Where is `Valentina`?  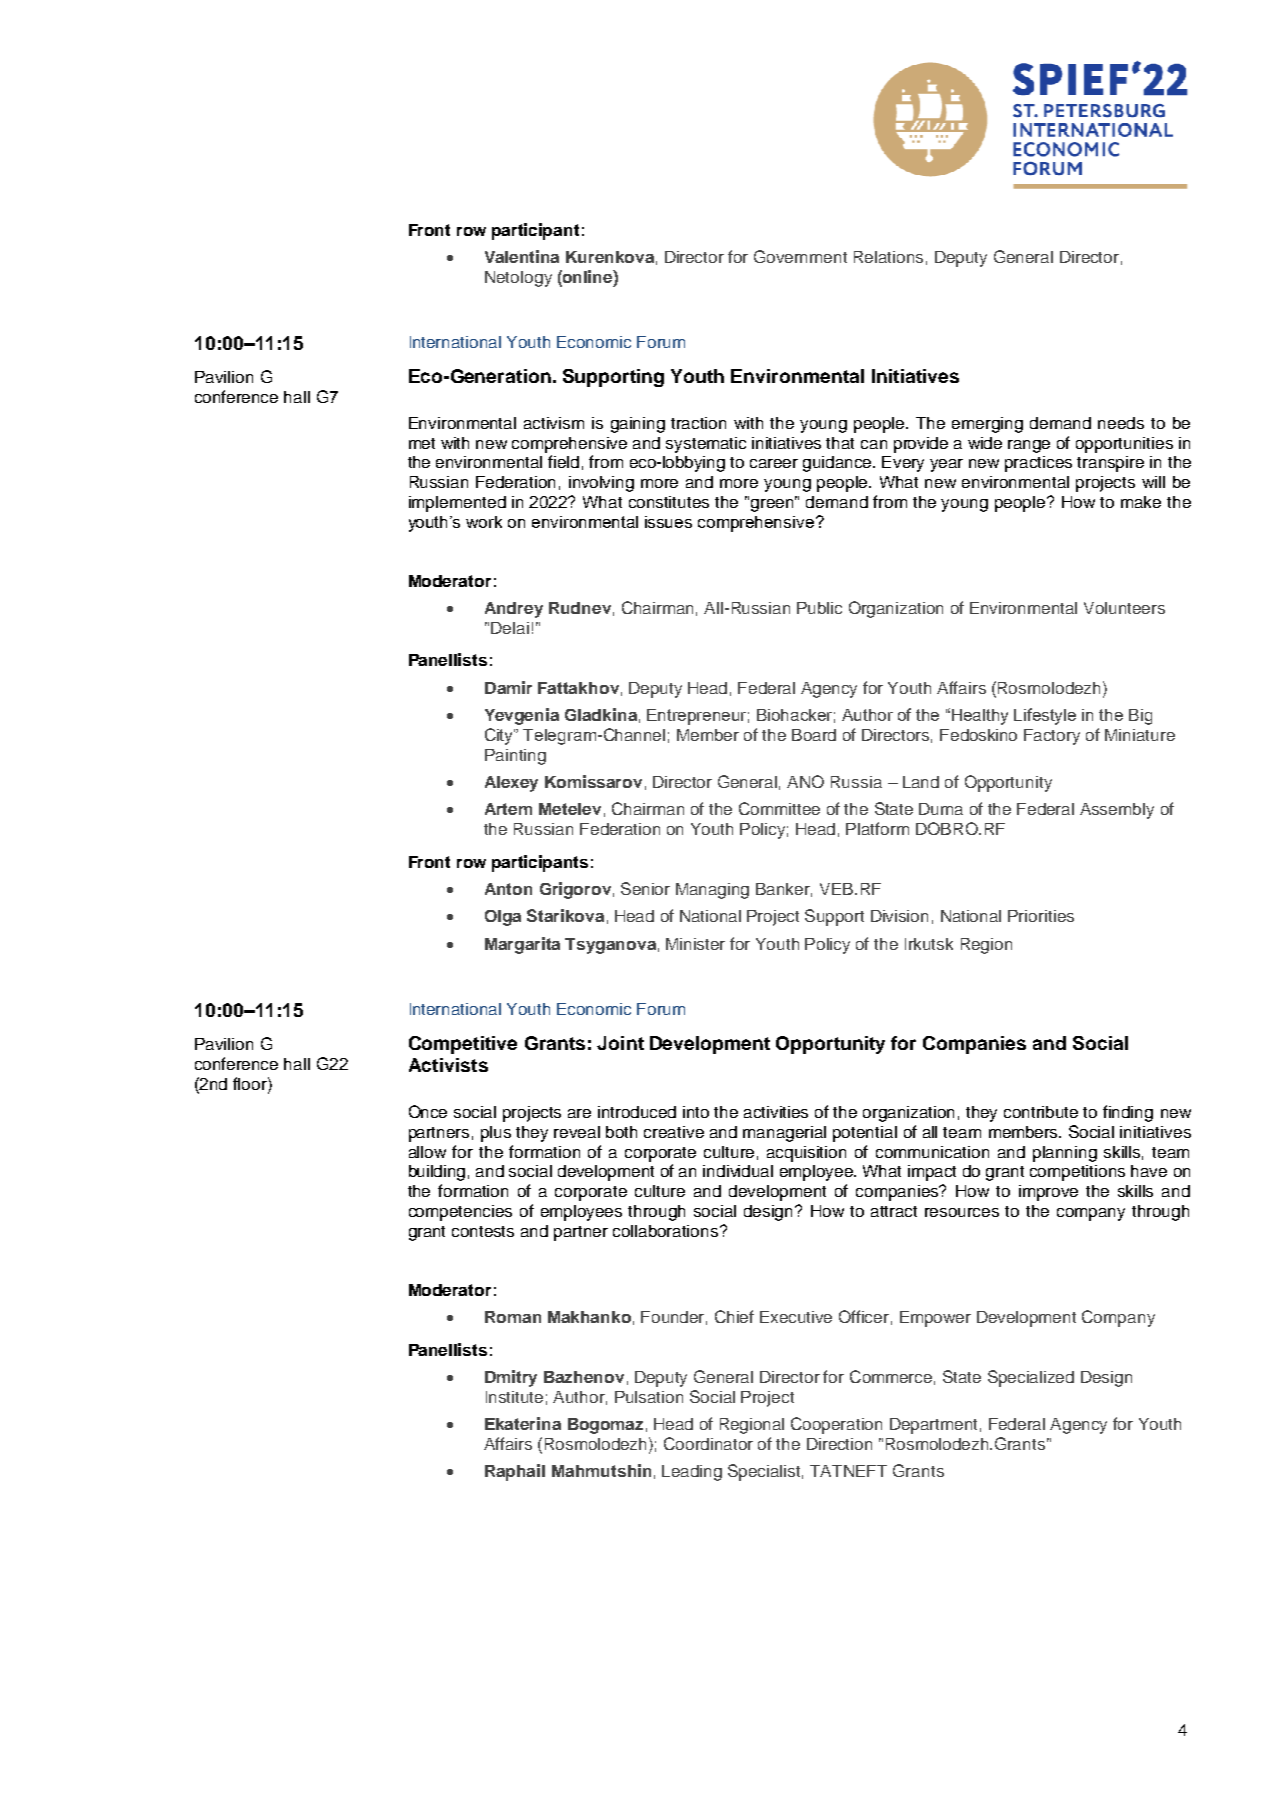 Valentina is located at coordinates (522, 256).
